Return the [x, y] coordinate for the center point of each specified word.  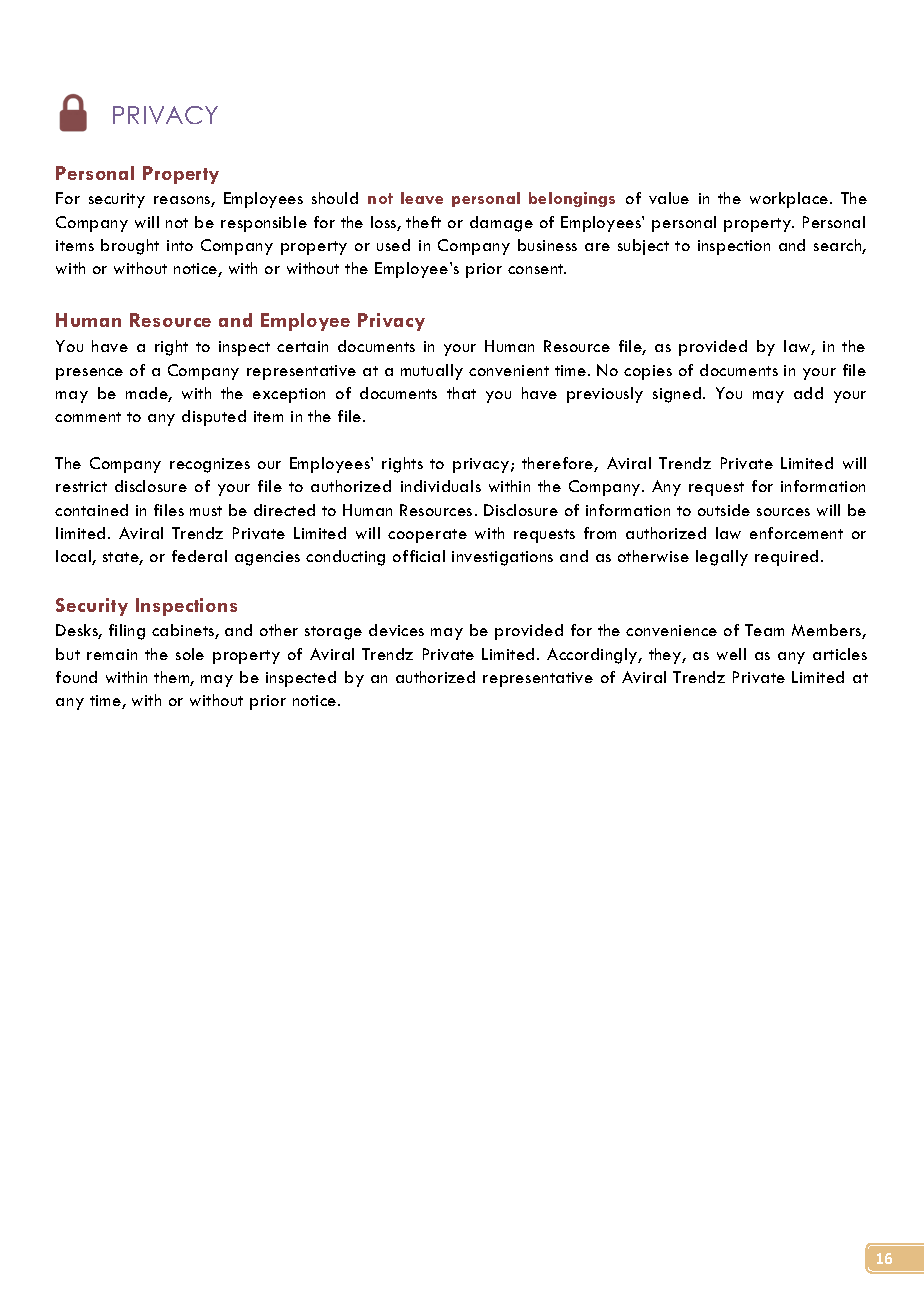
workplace [790, 200]
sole [190, 654]
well [731, 654]
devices [396, 630]
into [180, 245]
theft [423, 222]
